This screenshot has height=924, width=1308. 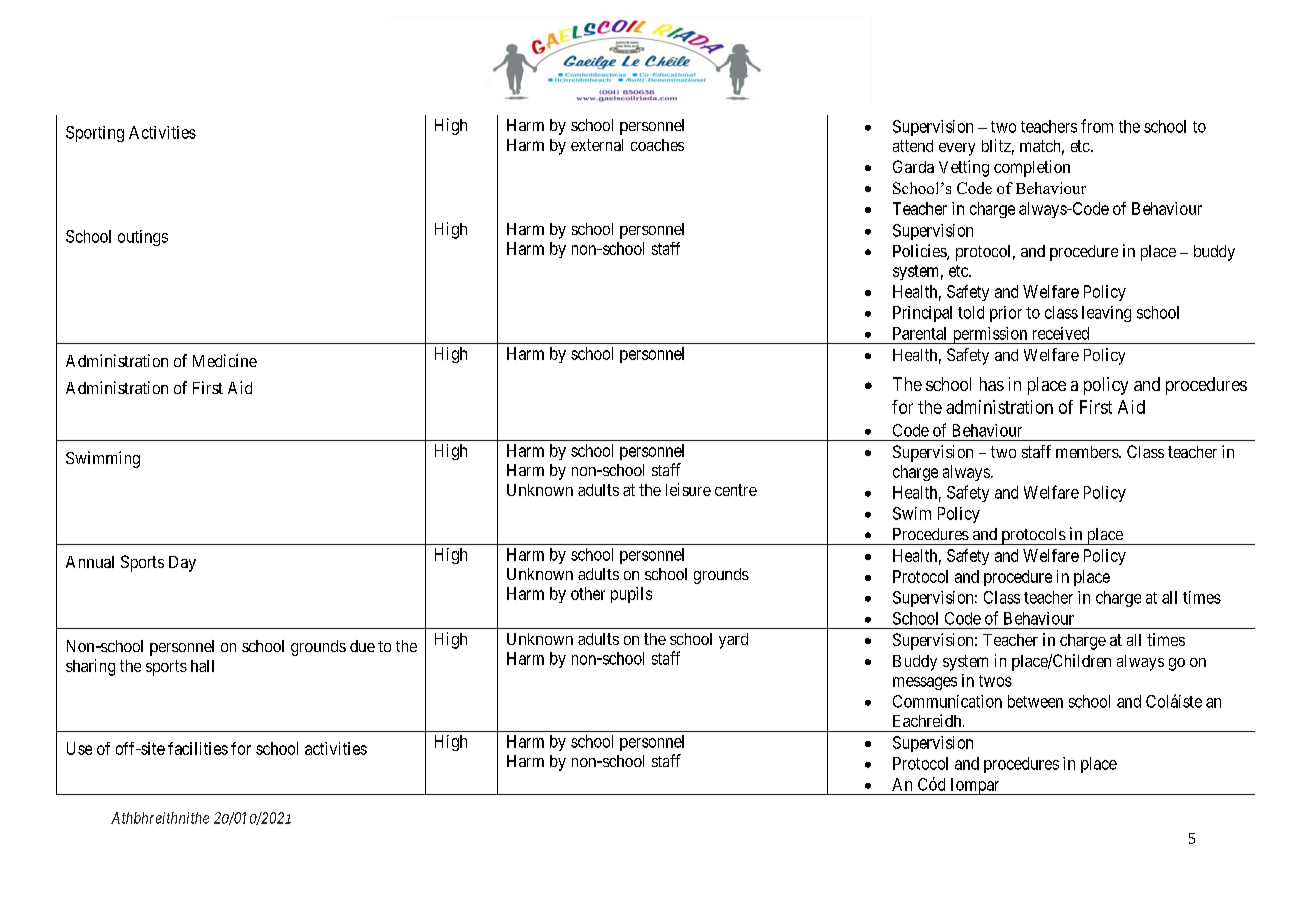 I want to click on told, so click(x=971, y=312).
